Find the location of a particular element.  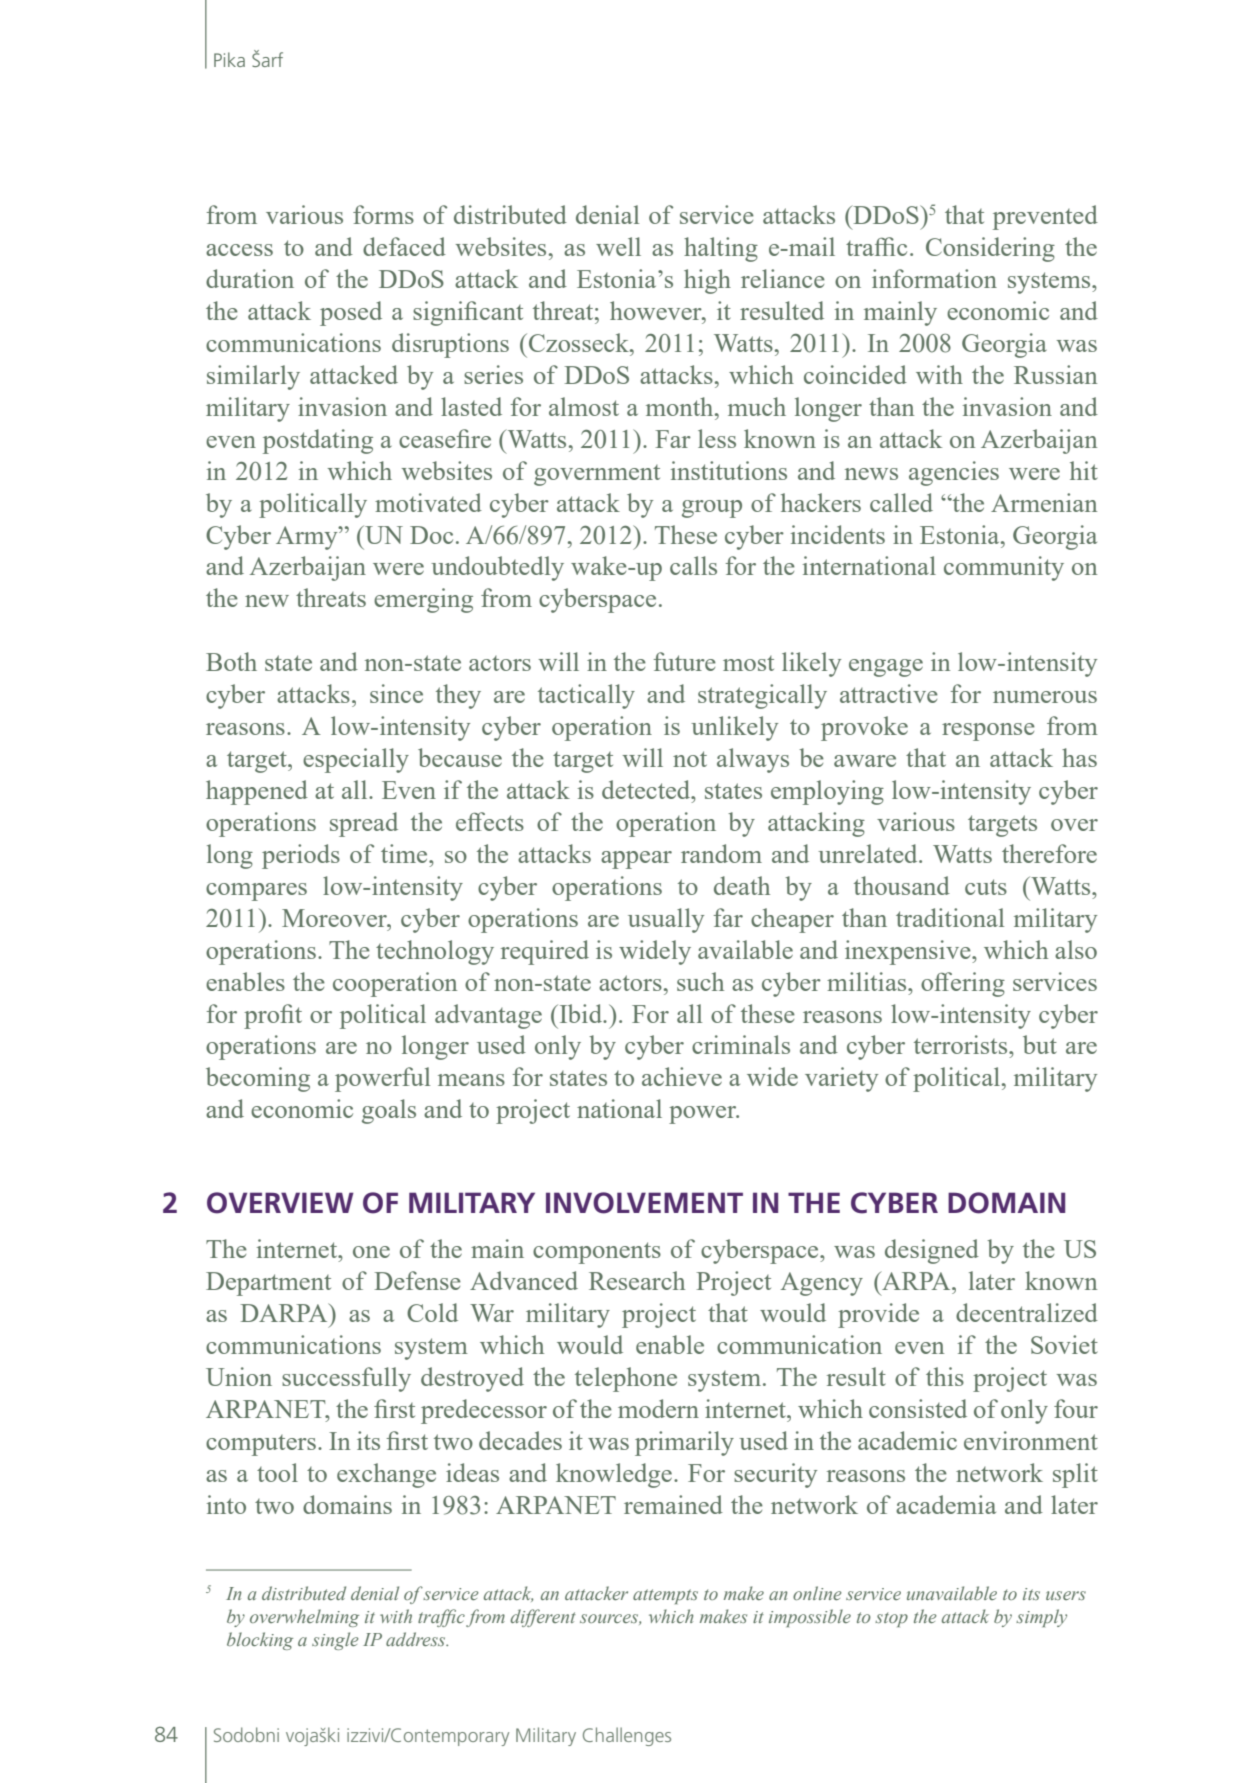

periods is located at coordinates (301, 856).
